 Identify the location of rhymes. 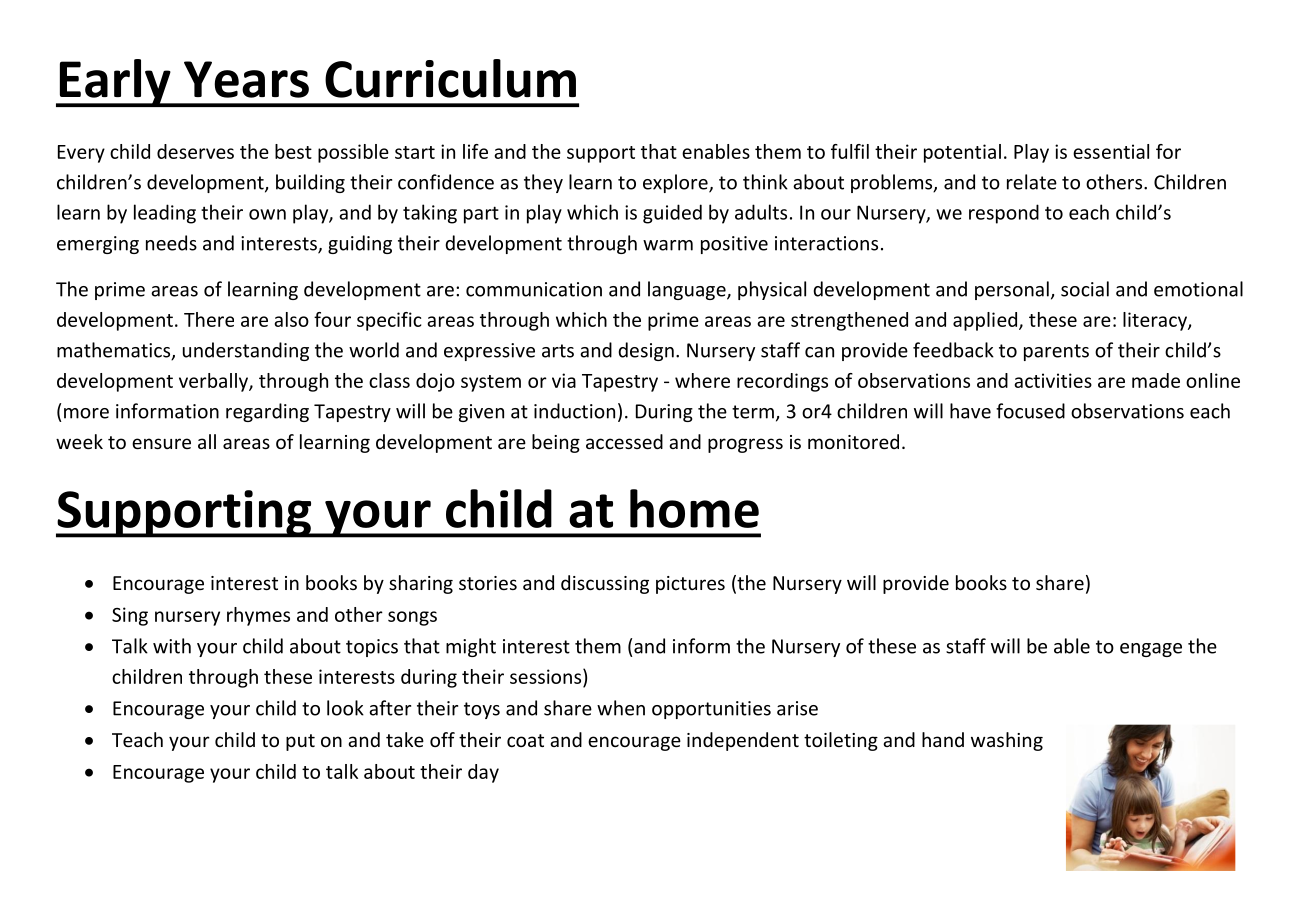
(258, 616).
